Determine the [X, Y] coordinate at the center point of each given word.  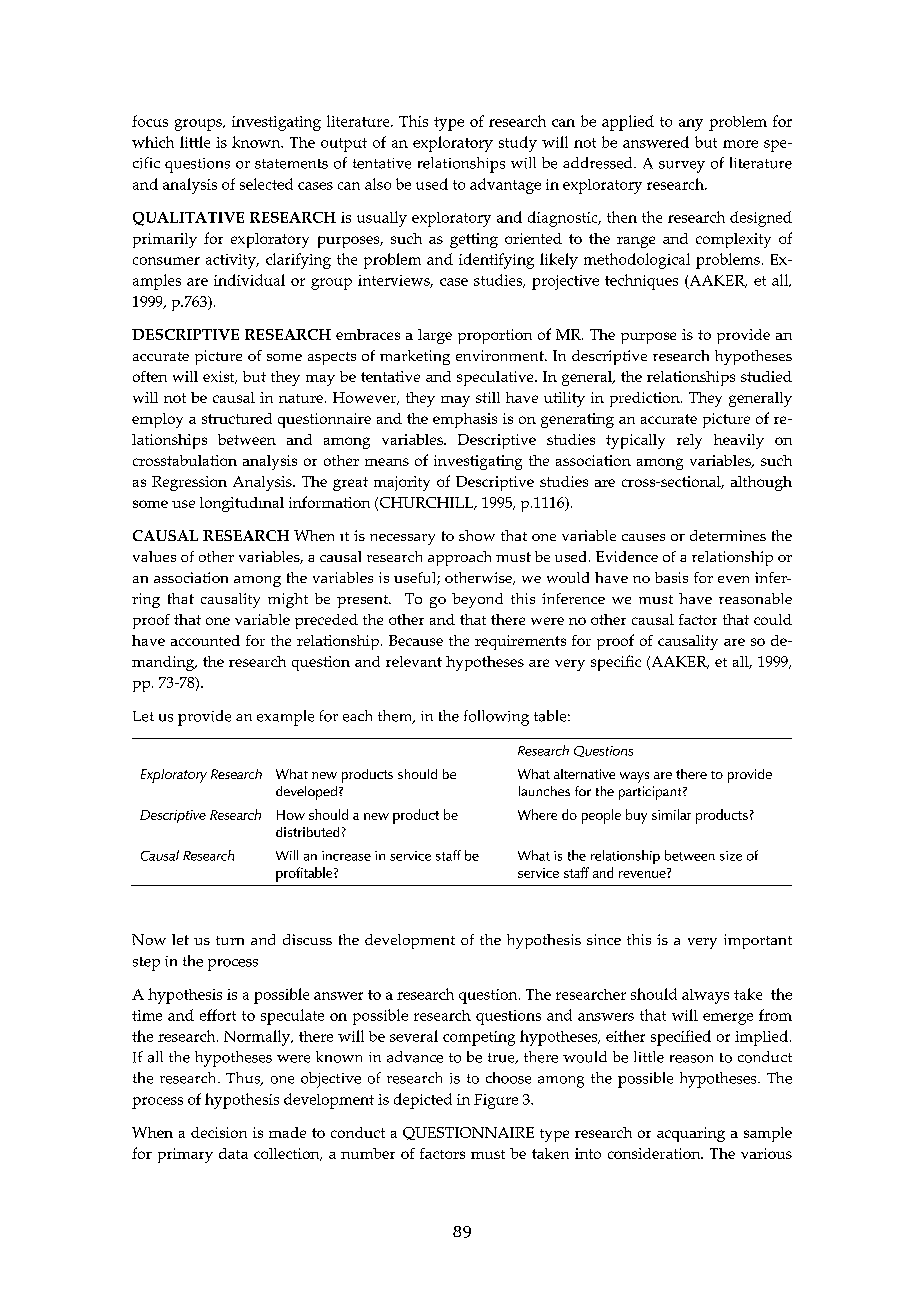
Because [416, 640]
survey [682, 167]
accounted [205, 640]
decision [219, 1132]
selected [266, 184]
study [518, 144]
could [773, 619]
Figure [496, 1101]
